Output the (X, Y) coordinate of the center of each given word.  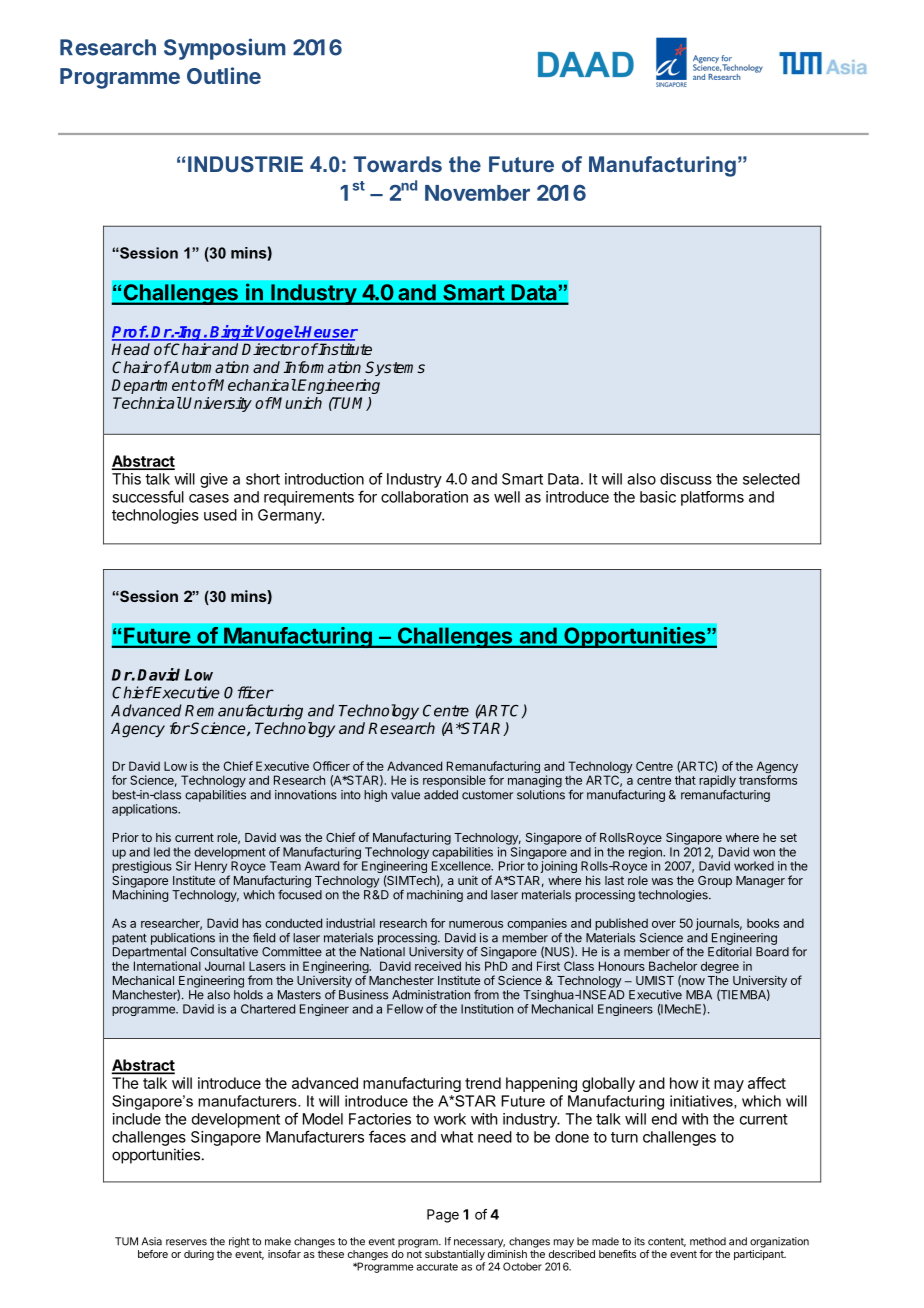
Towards (397, 164)
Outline (224, 75)
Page (443, 1216)
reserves (186, 1242)
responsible (454, 781)
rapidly (717, 781)
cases (209, 498)
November (477, 193)
